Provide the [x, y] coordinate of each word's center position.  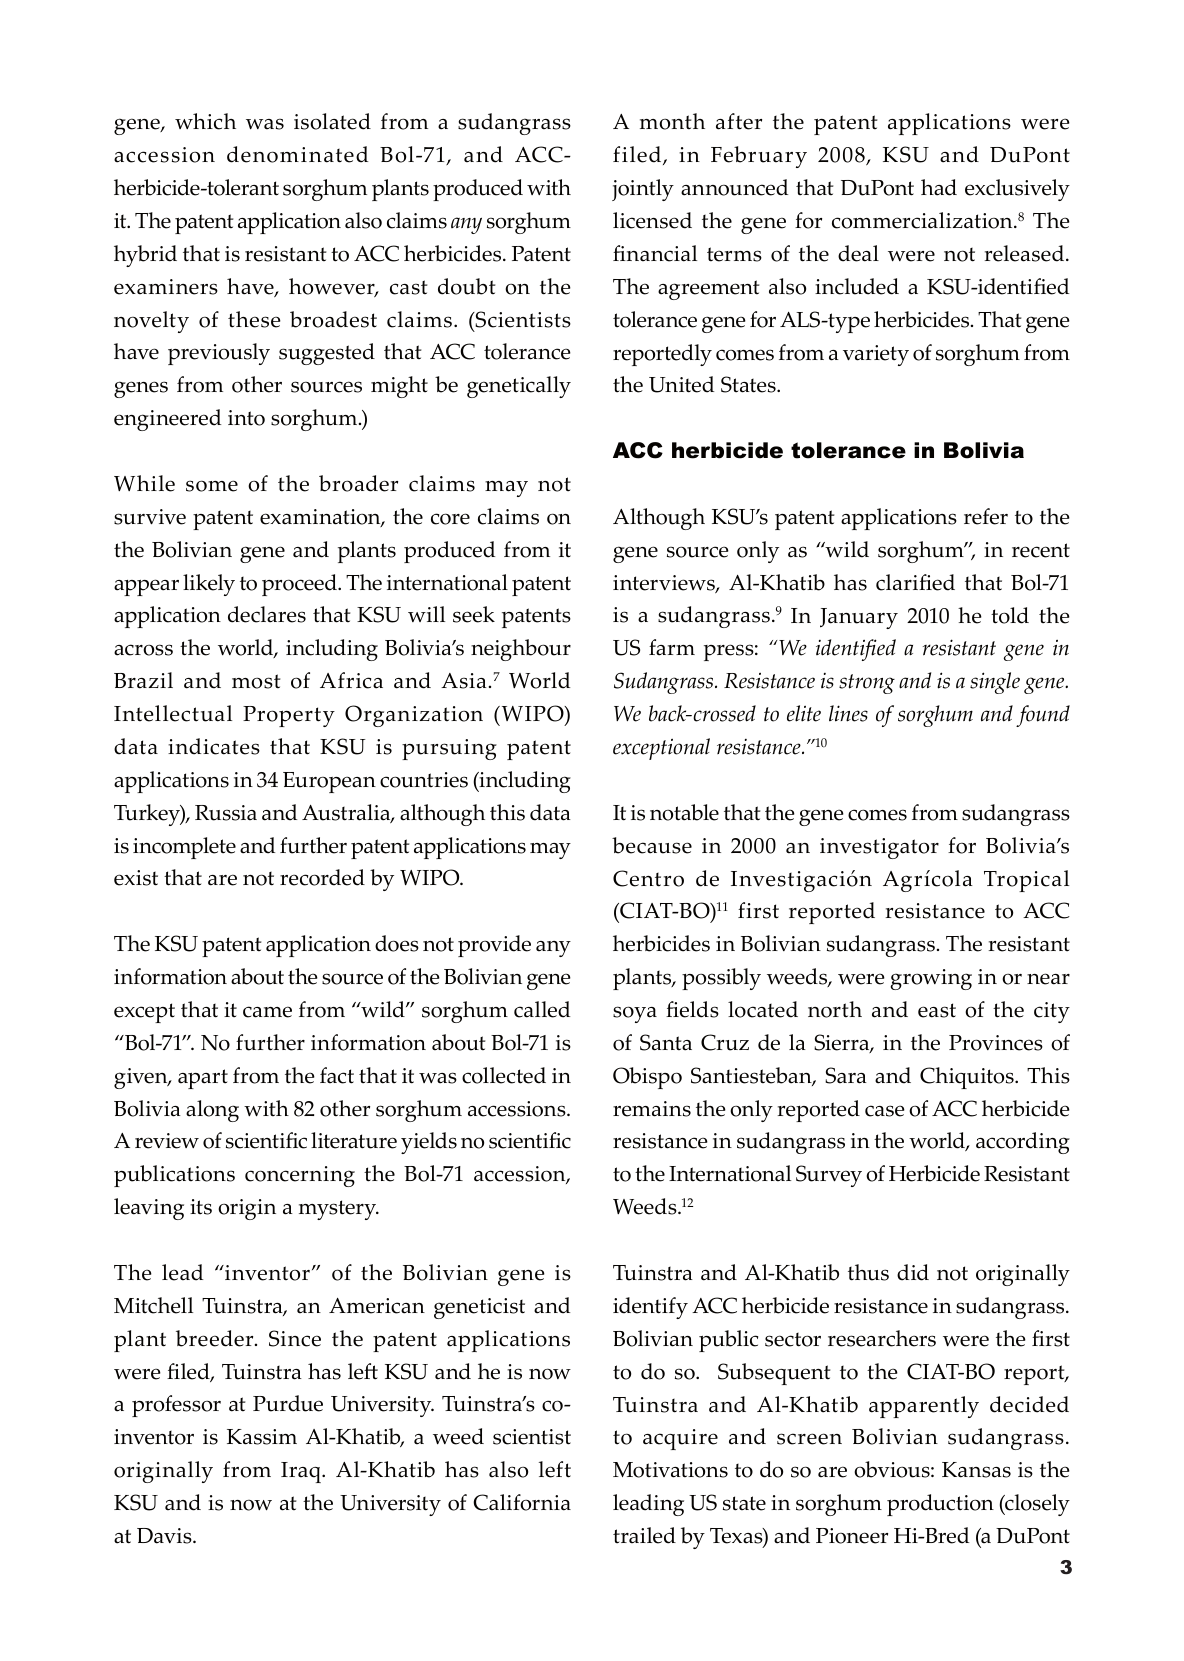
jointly [643, 190]
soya [635, 1014]
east [937, 1010]
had [939, 187]
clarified [915, 582]
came [267, 1012]
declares [267, 614]
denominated [297, 154]
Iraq [302, 1472]
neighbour [521, 650]
